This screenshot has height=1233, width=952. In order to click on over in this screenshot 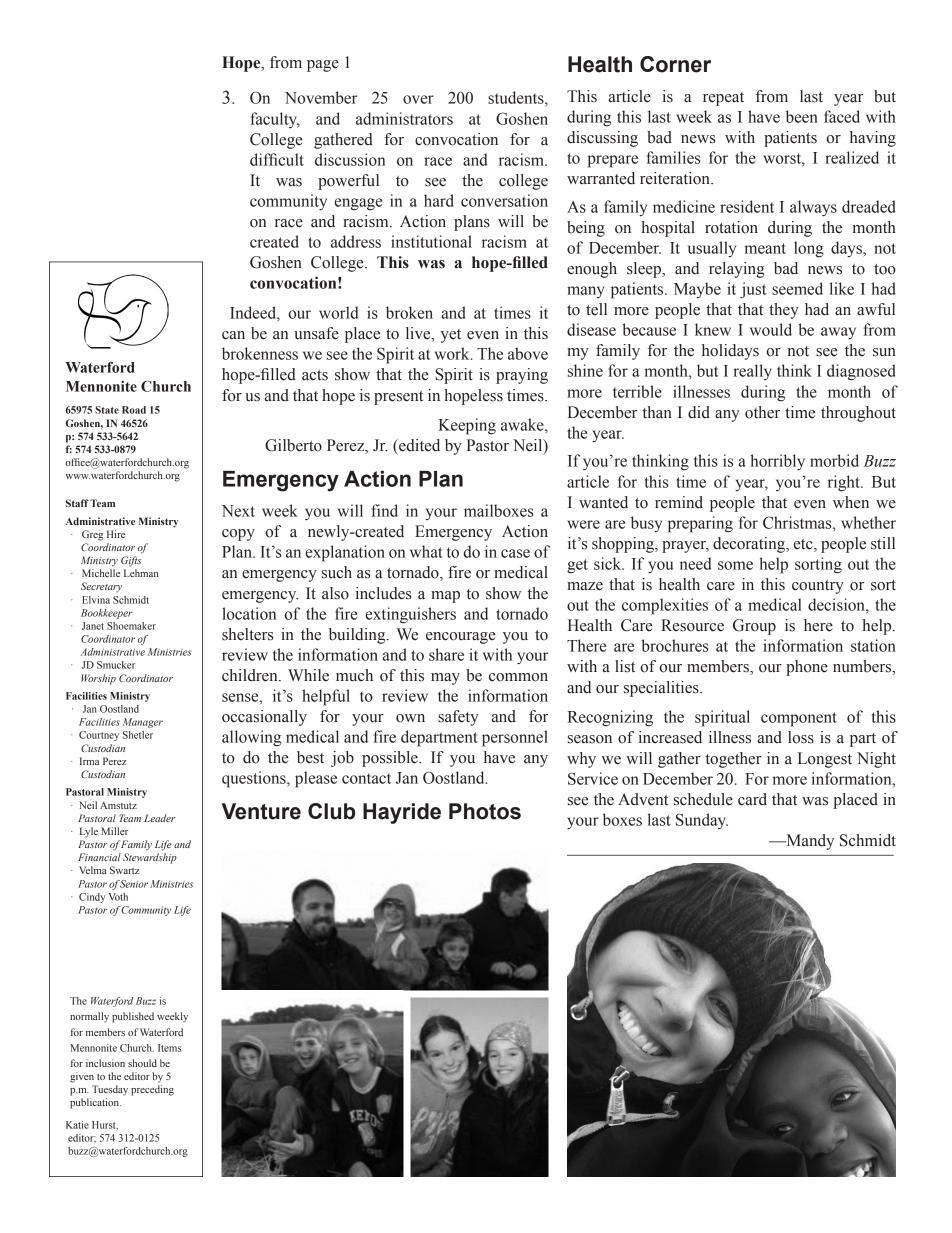, I will do `click(418, 99)`.
